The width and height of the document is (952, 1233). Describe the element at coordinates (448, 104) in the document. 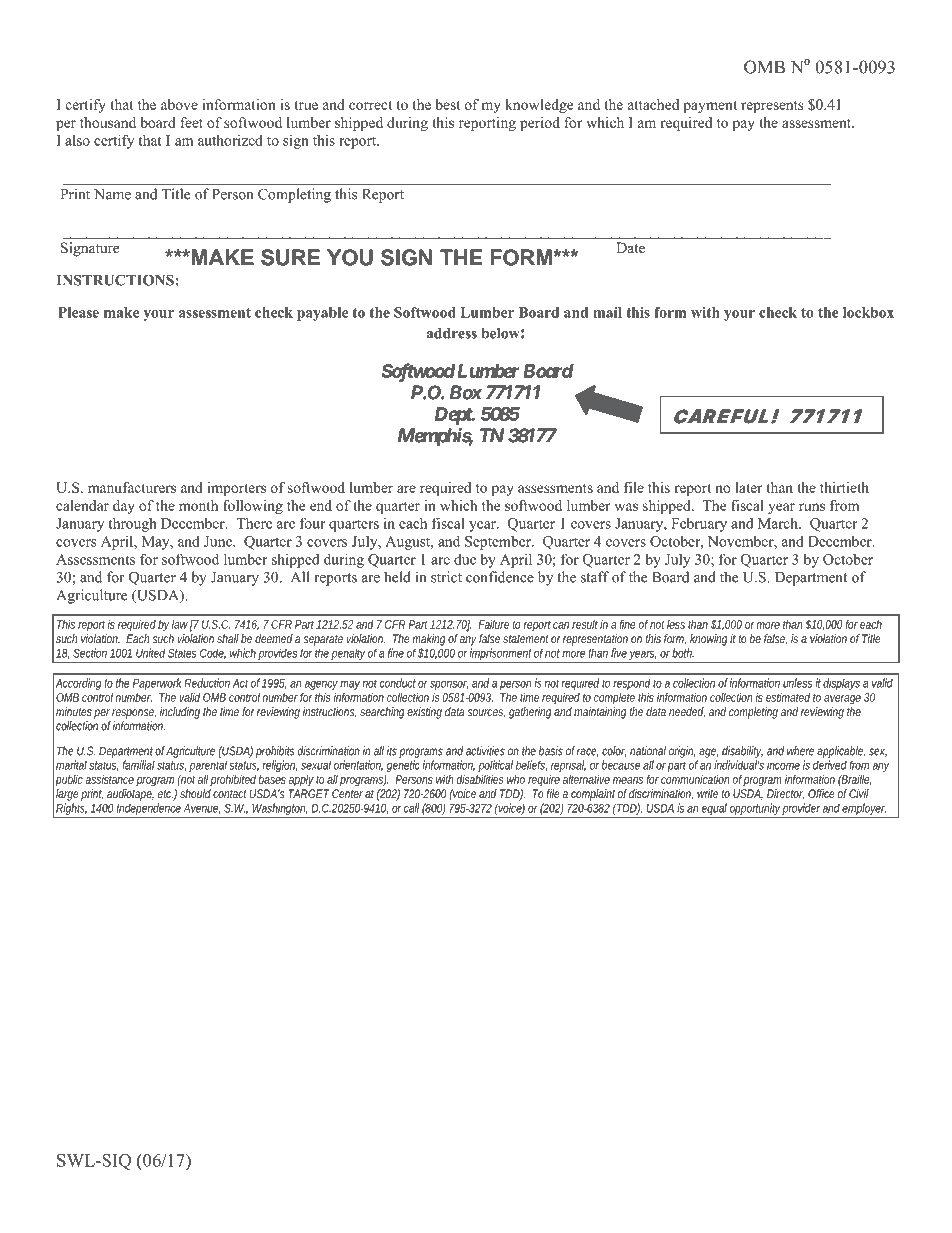

I see `best` at that location.
